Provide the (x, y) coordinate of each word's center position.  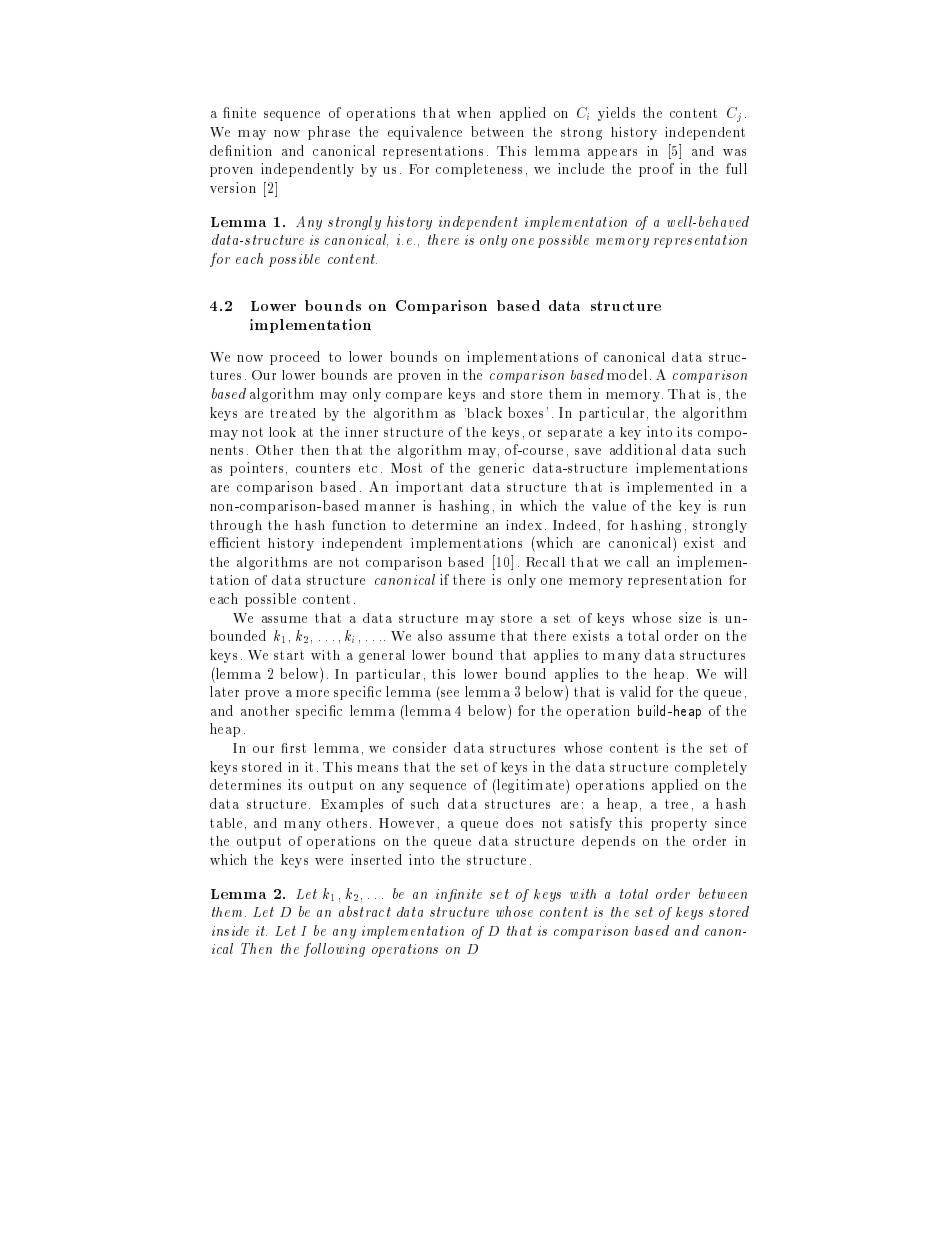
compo (721, 435)
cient (244, 542)
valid (635, 691)
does (519, 822)
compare (414, 397)
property (679, 824)
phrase (329, 133)
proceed (295, 358)
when (474, 112)
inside (230, 931)
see (450, 693)
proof (656, 170)
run (735, 507)
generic (501, 469)
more (312, 693)
